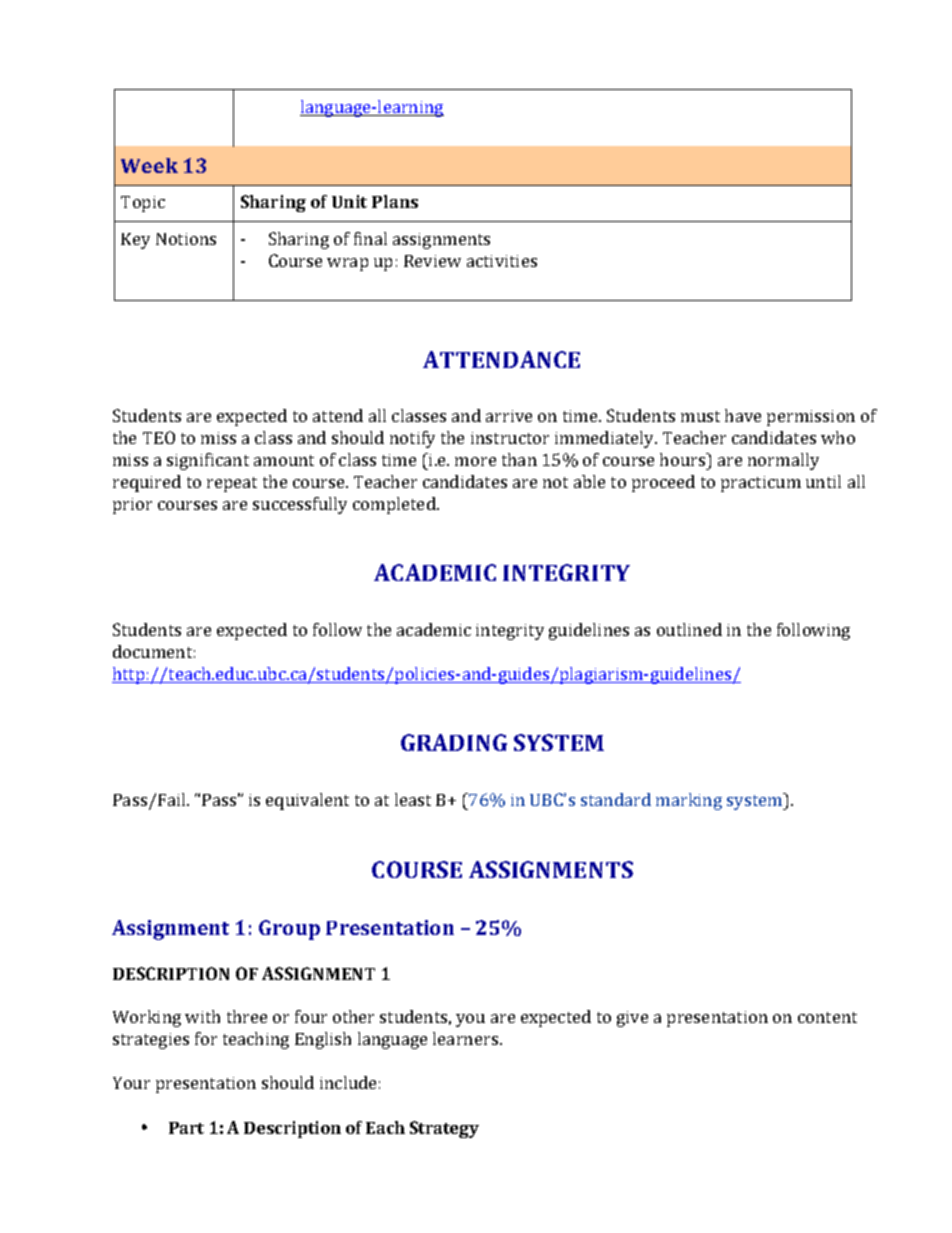 This screenshot has width=952, height=1233. I want to click on more, so click(475, 461).
